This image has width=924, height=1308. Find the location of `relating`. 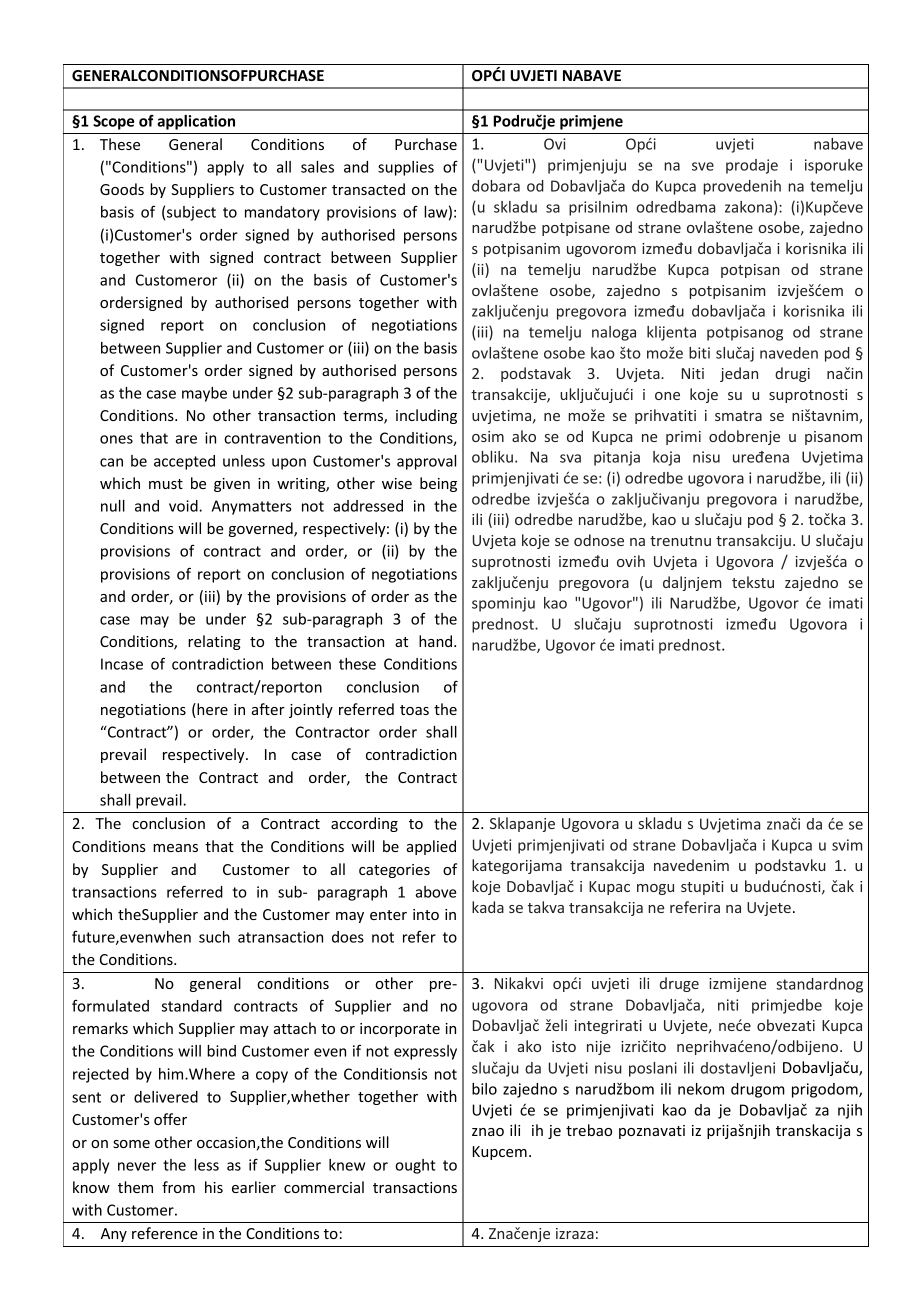

relating is located at coordinates (214, 642).
